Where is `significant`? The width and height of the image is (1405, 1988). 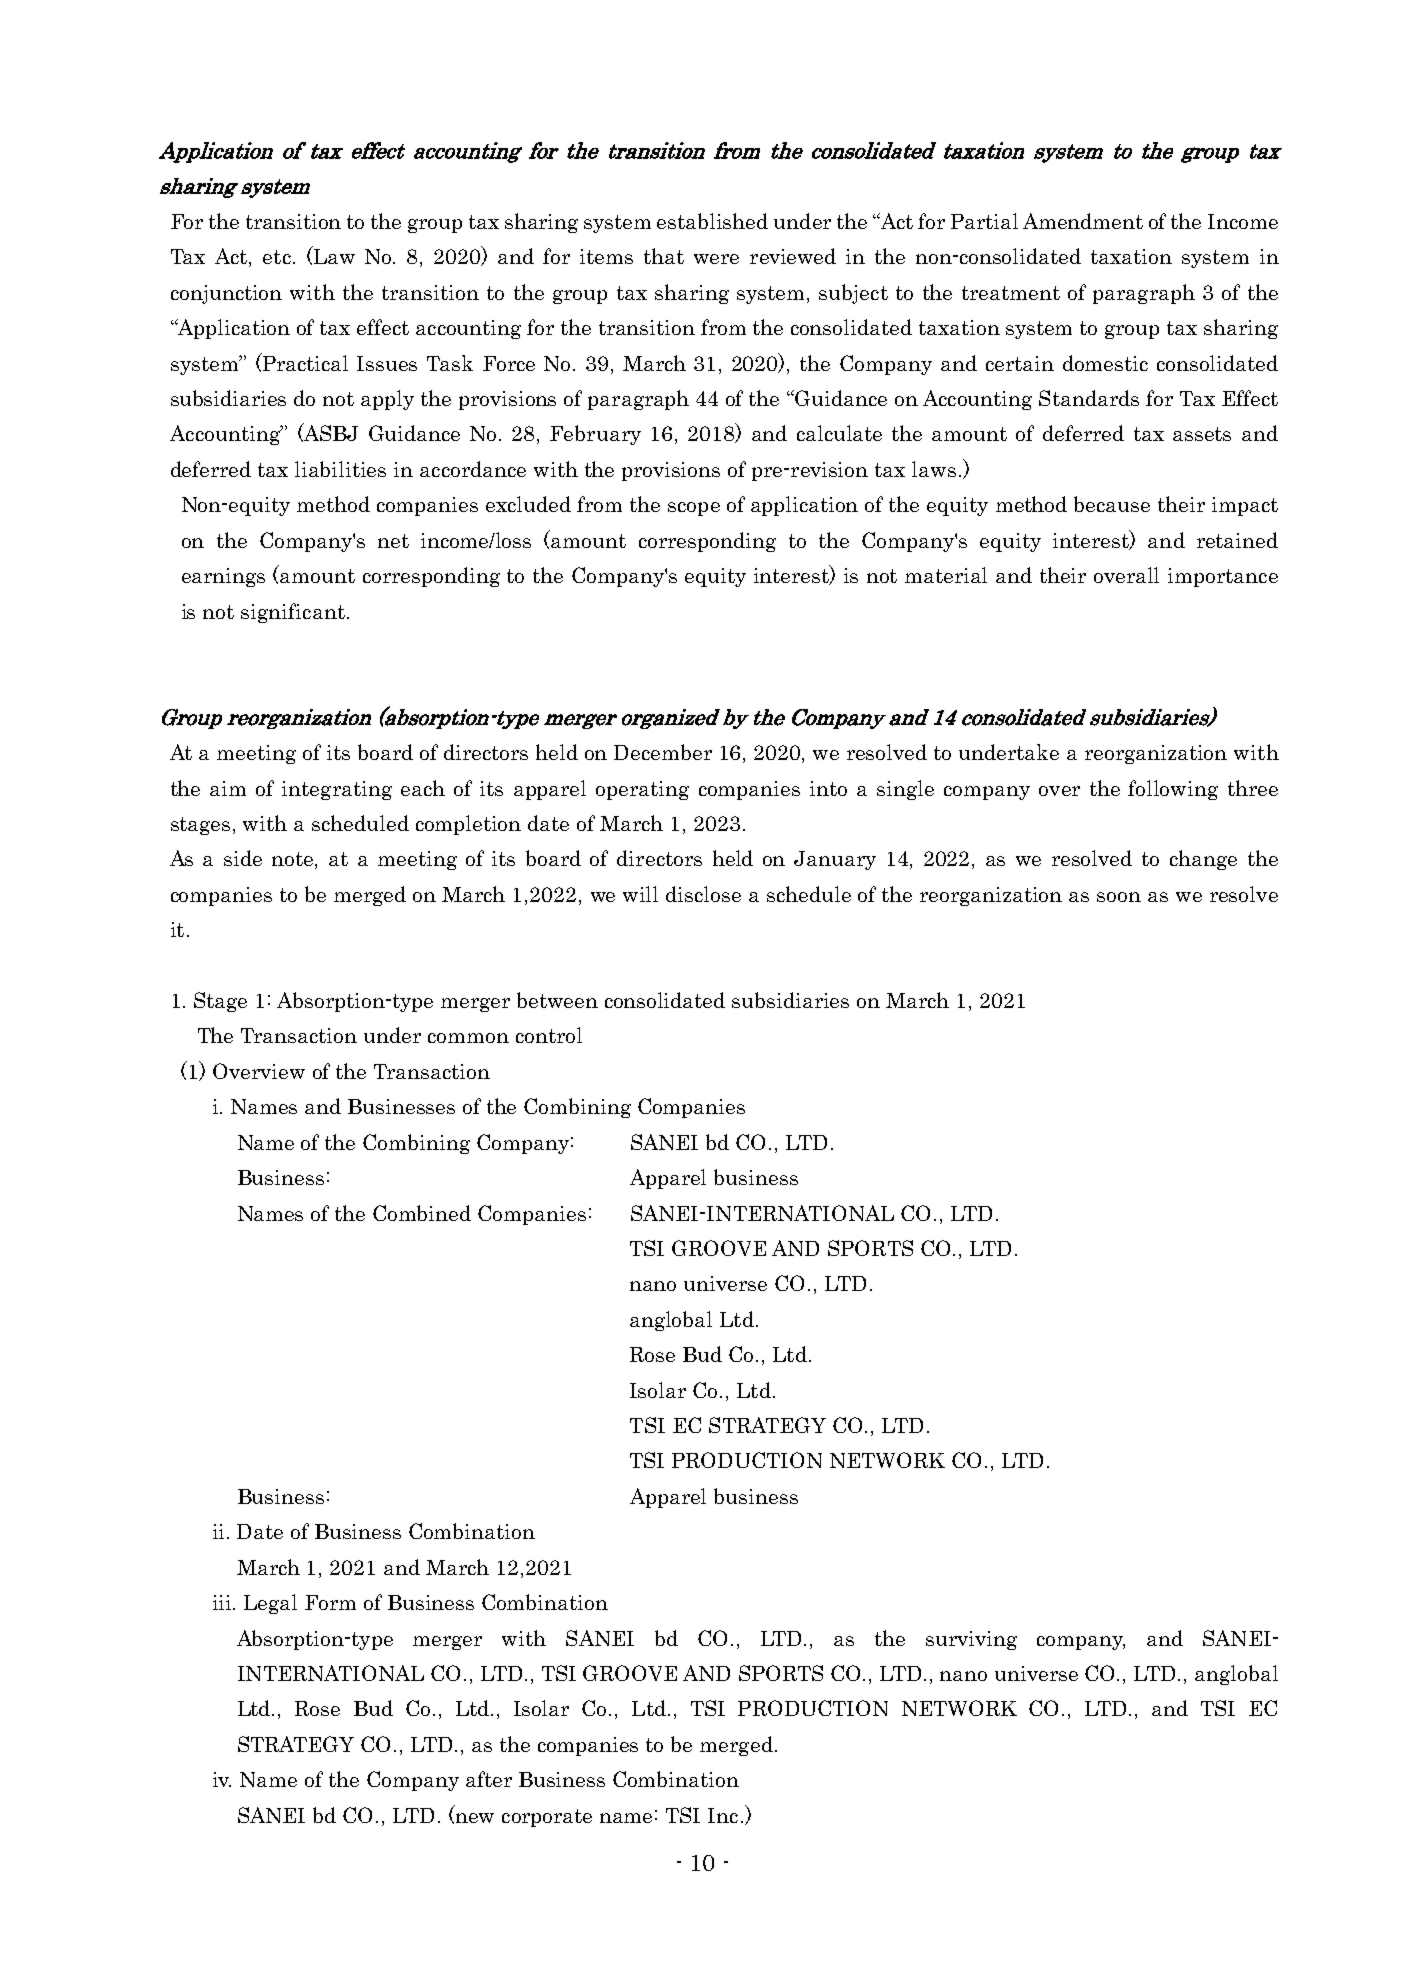
significant is located at coordinates (293, 613).
